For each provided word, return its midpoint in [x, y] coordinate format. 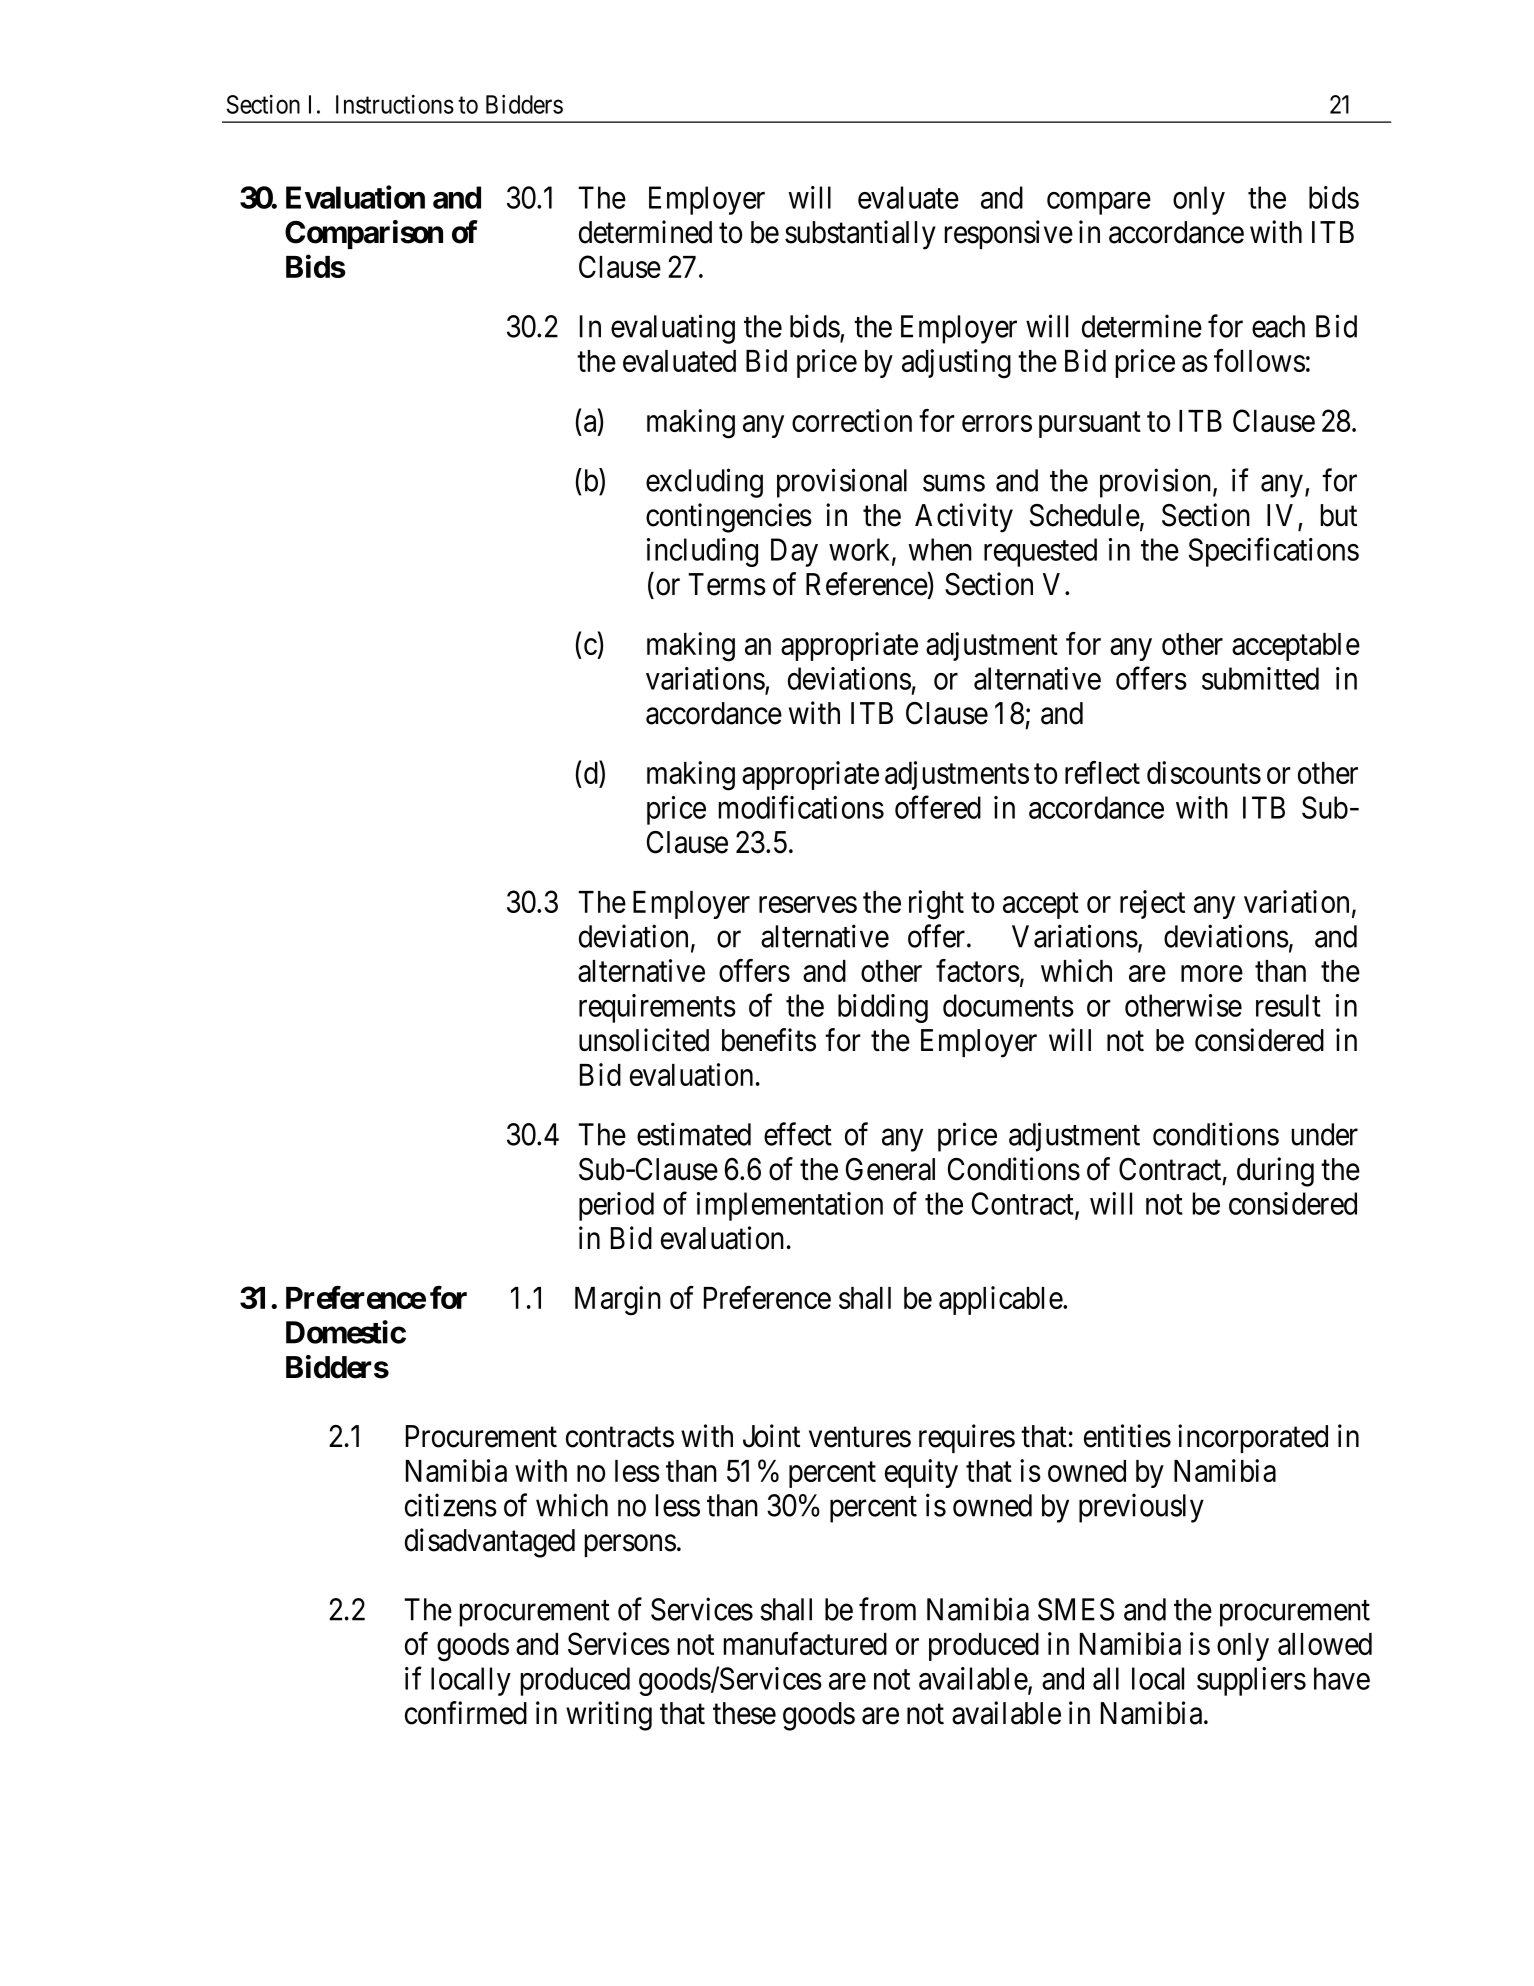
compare [1099, 203]
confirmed [466, 1713]
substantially [860, 235]
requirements [657, 1008]
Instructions [395, 104]
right [936, 905]
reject [1152, 904]
